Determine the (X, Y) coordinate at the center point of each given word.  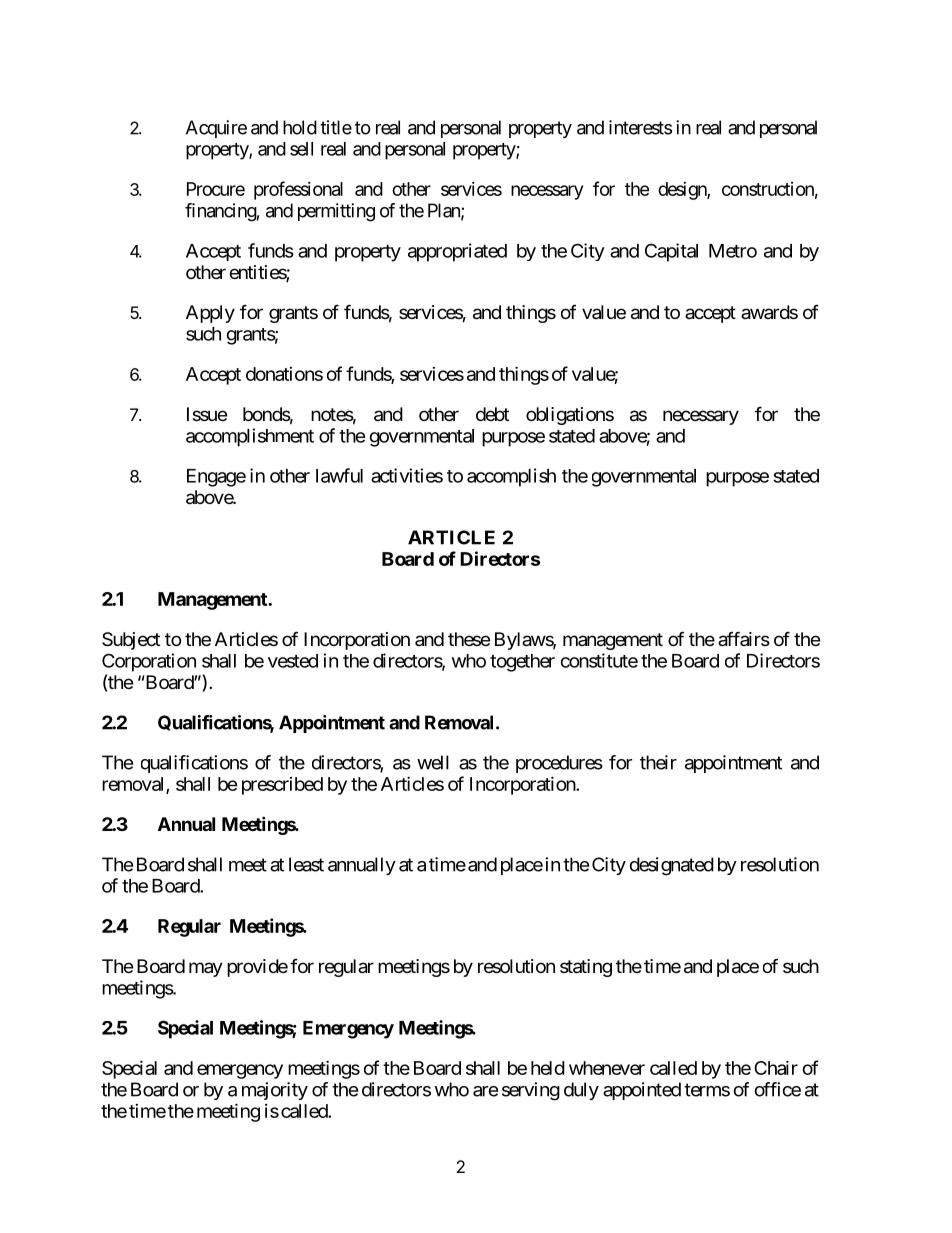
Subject (131, 641)
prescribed (282, 786)
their (658, 762)
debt (492, 414)
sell (301, 149)
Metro (733, 251)
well (433, 762)
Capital (671, 252)
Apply (210, 314)
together (522, 663)
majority (275, 1091)
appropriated (457, 252)
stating (586, 968)
